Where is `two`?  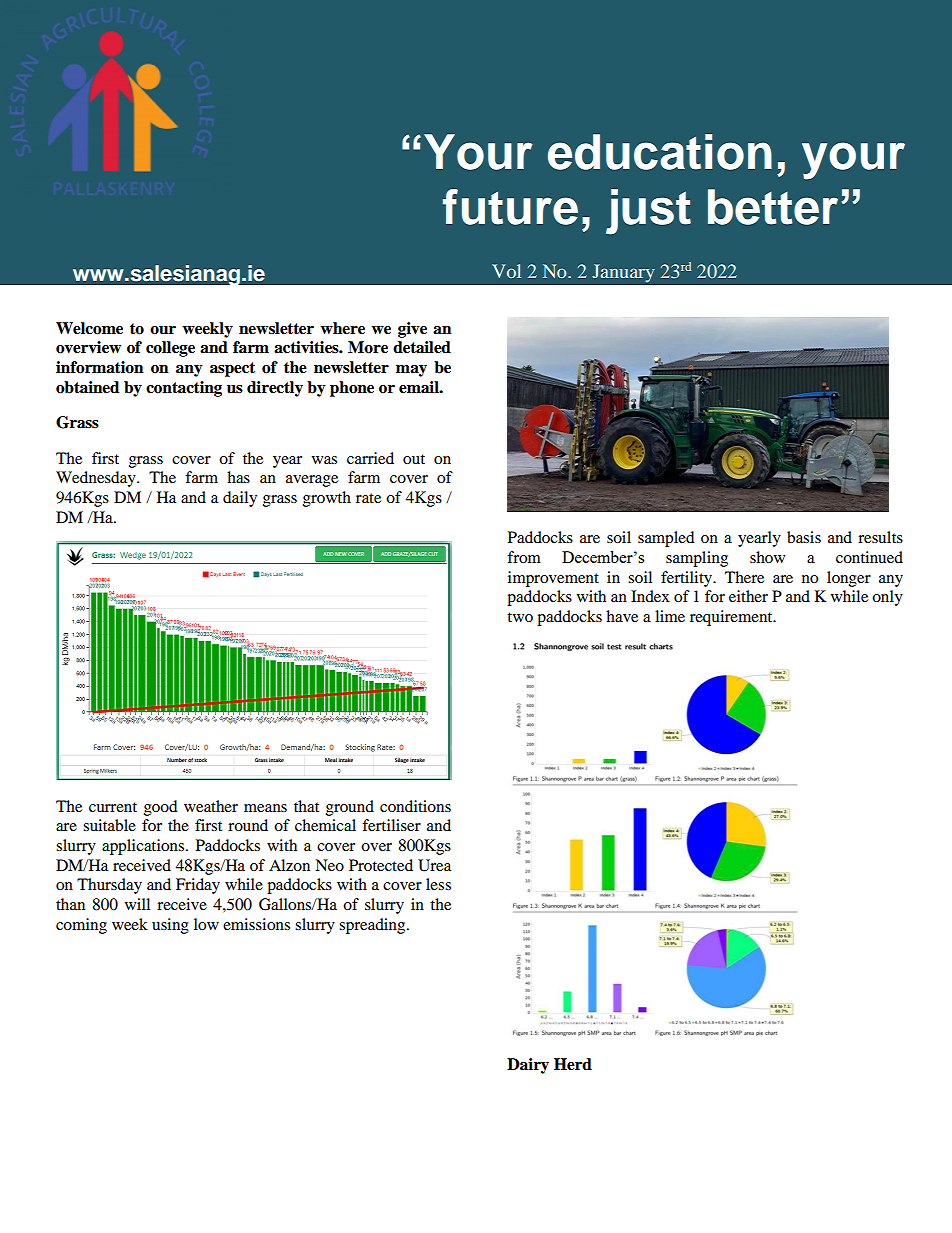
two is located at coordinates (520, 617).
